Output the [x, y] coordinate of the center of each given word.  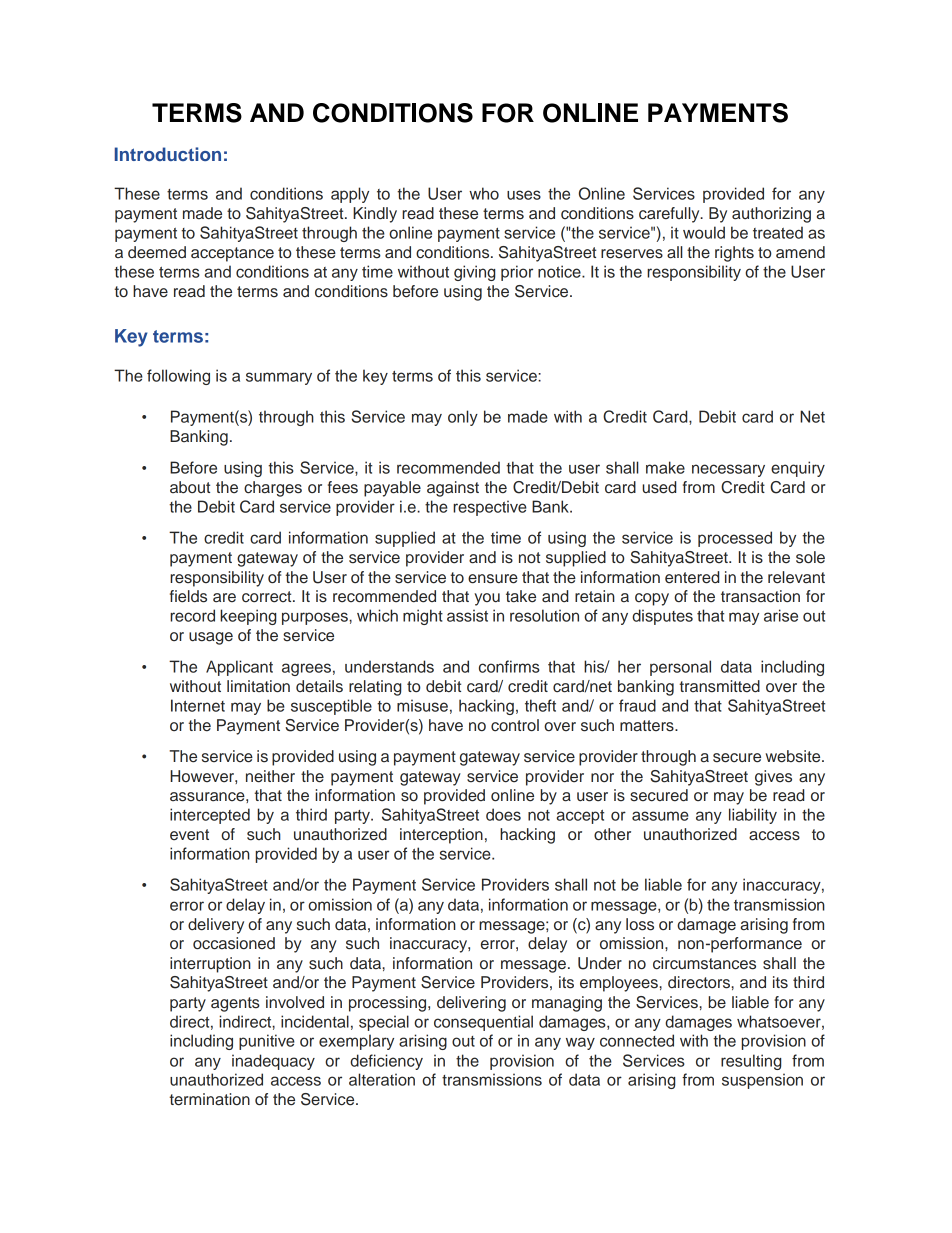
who [484, 193]
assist [467, 615]
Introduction [168, 154]
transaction [760, 596]
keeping [248, 617]
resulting [751, 1062]
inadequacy [273, 1062]
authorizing [771, 215]
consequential [483, 1023]
